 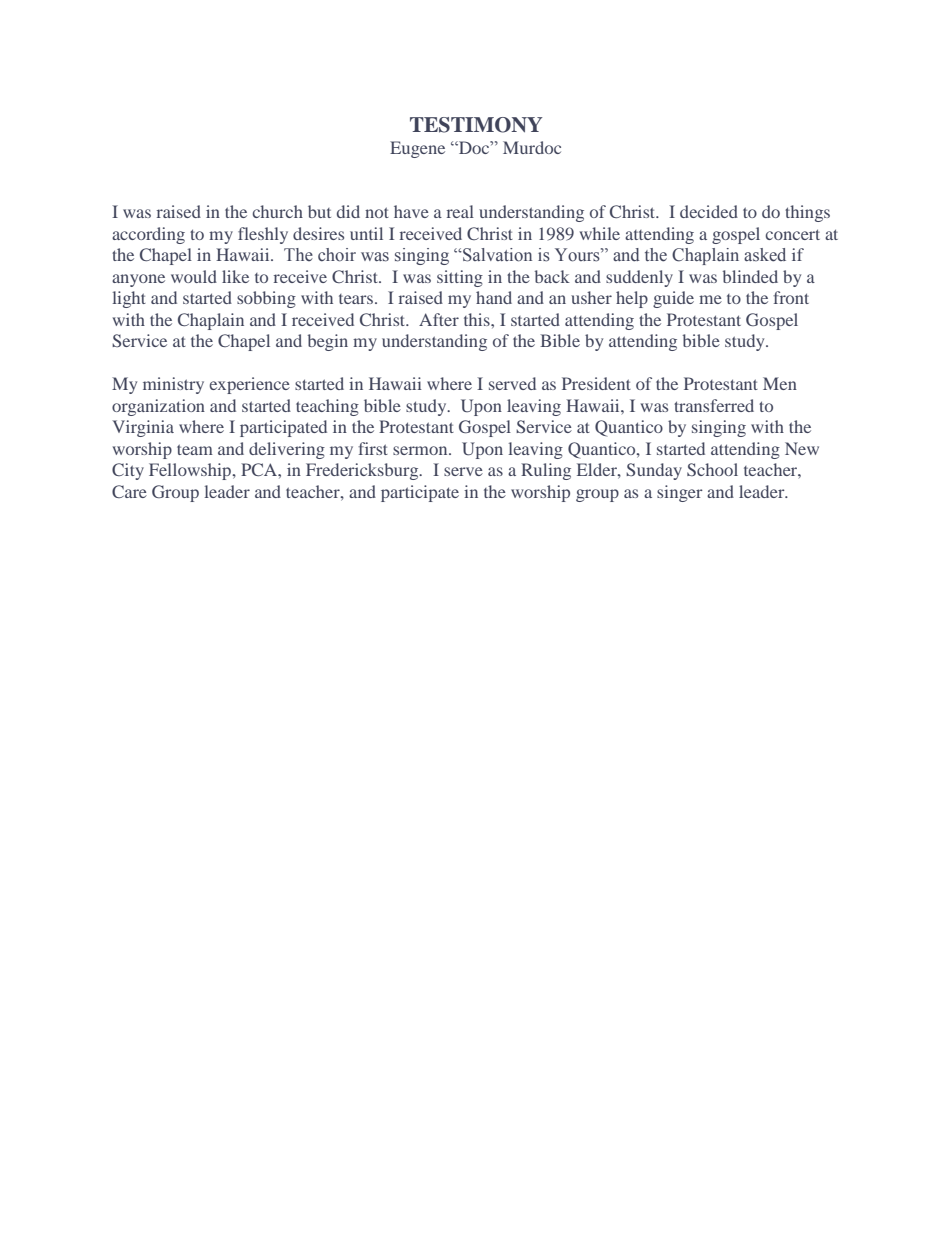 What do you see at coordinates (266, 299) in the image?
I see `sobbing` at bounding box center [266, 299].
